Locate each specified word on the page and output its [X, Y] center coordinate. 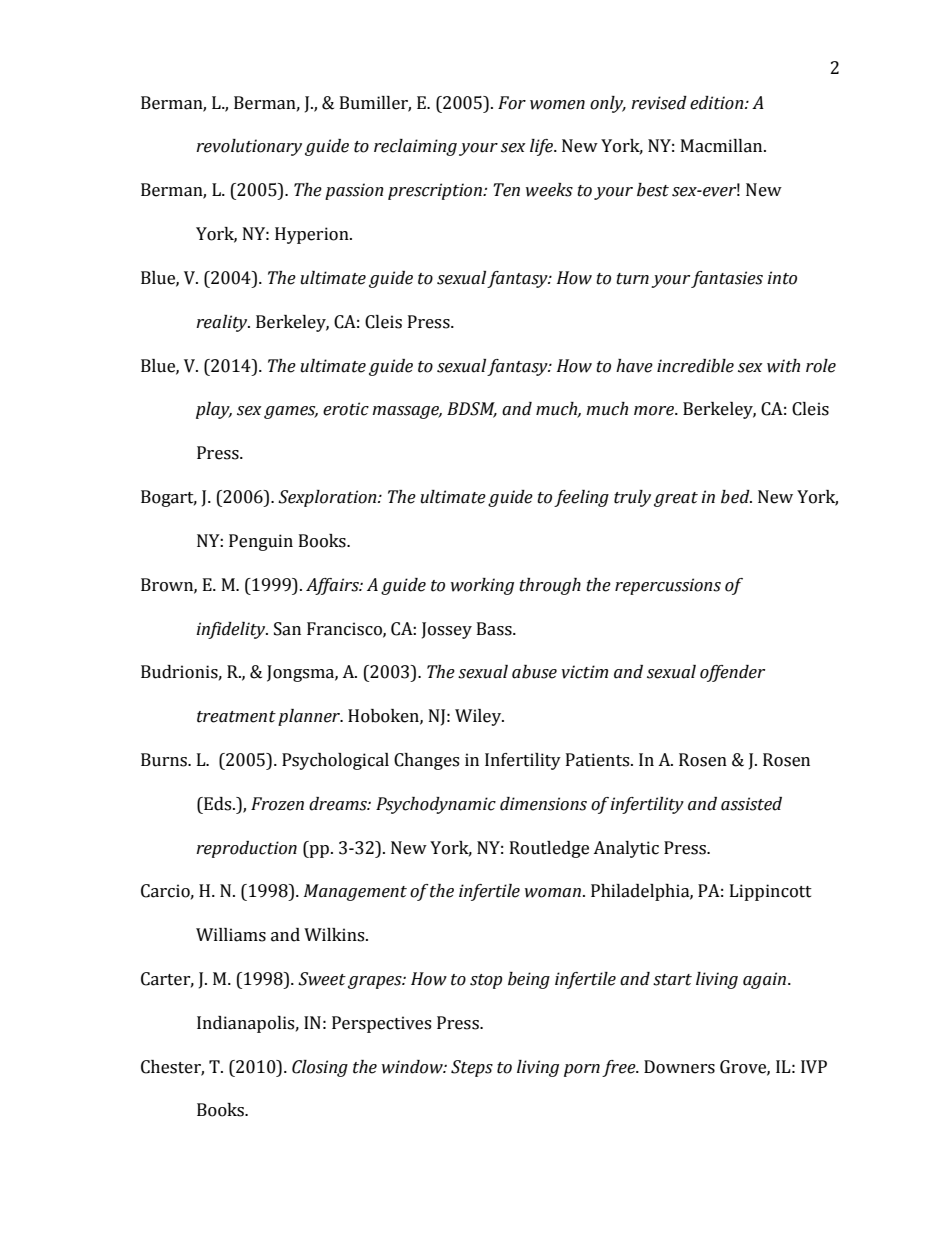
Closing [320, 1068]
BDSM [472, 410]
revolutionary [249, 147]
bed [736, 497]
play [214, 410]
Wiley [479, 717]
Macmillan [723, 146]
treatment [236, 717]
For [512, 103]
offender [732, 673]
